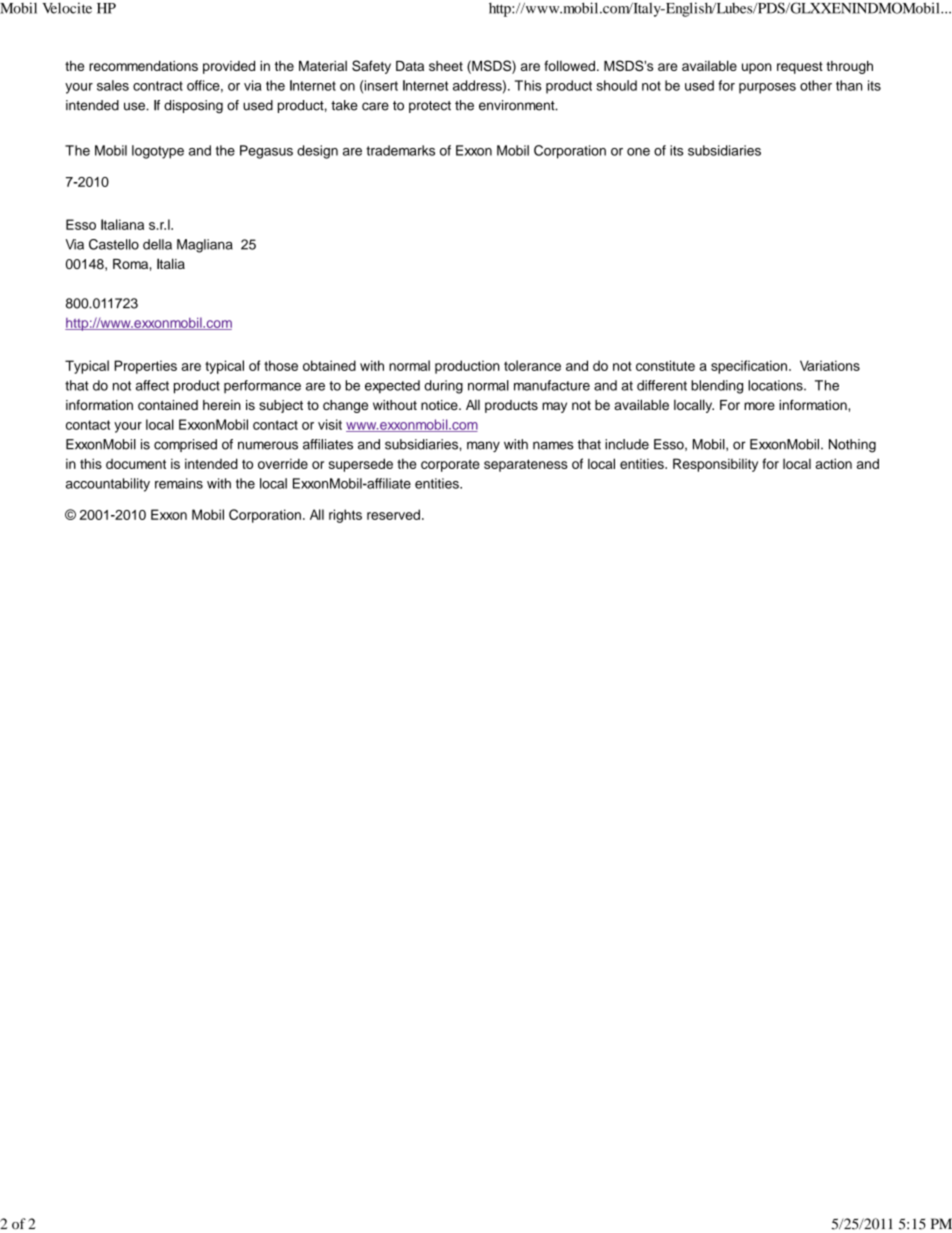 The image size is (952, 1233). I want to click on purposes, so click(767, 88).
